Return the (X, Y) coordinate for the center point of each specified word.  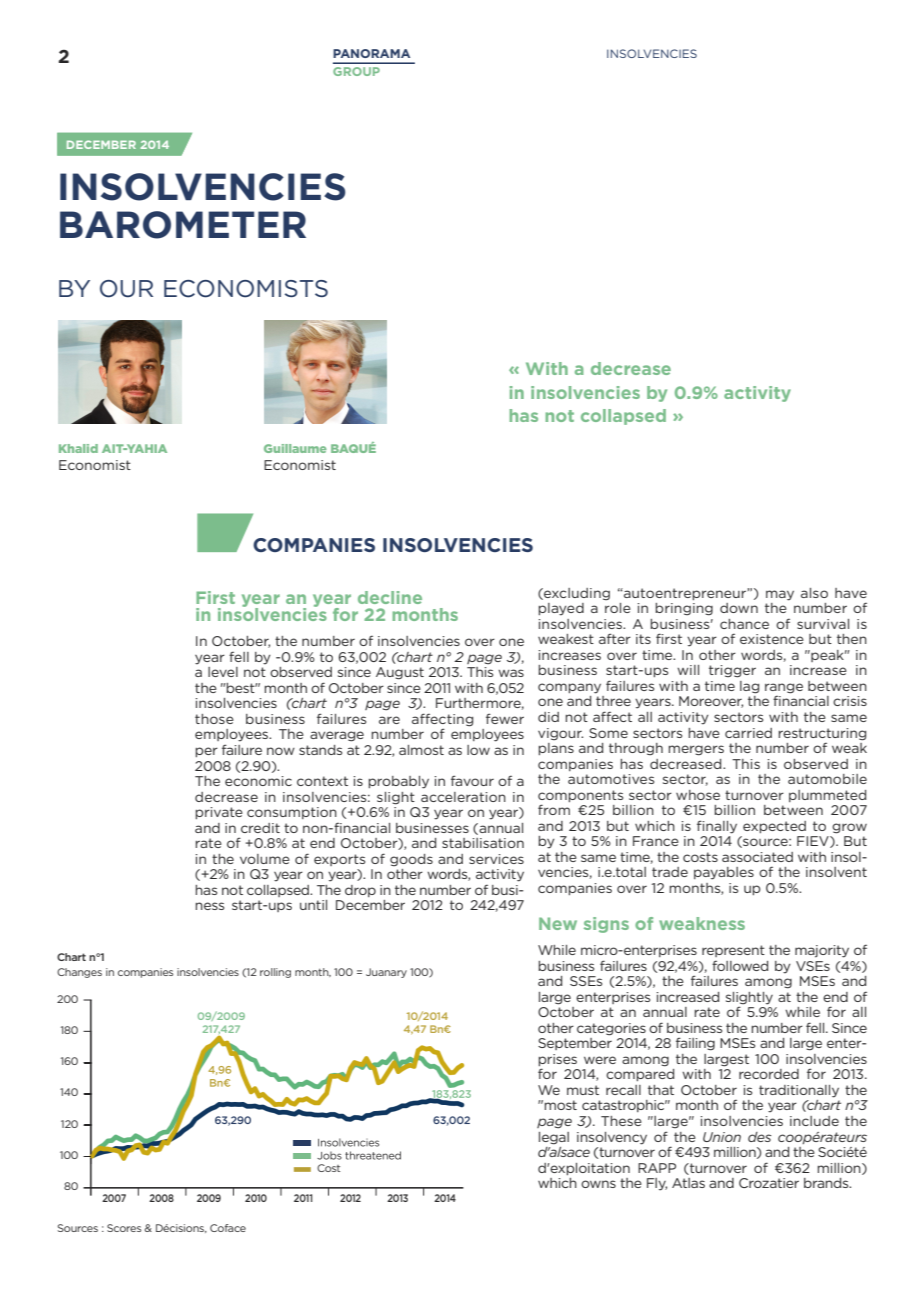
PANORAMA (371, 53)
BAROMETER (183, 225)
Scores (124, 1228)
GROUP (356, 71)
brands (827, 1183)
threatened (373, 1155)
